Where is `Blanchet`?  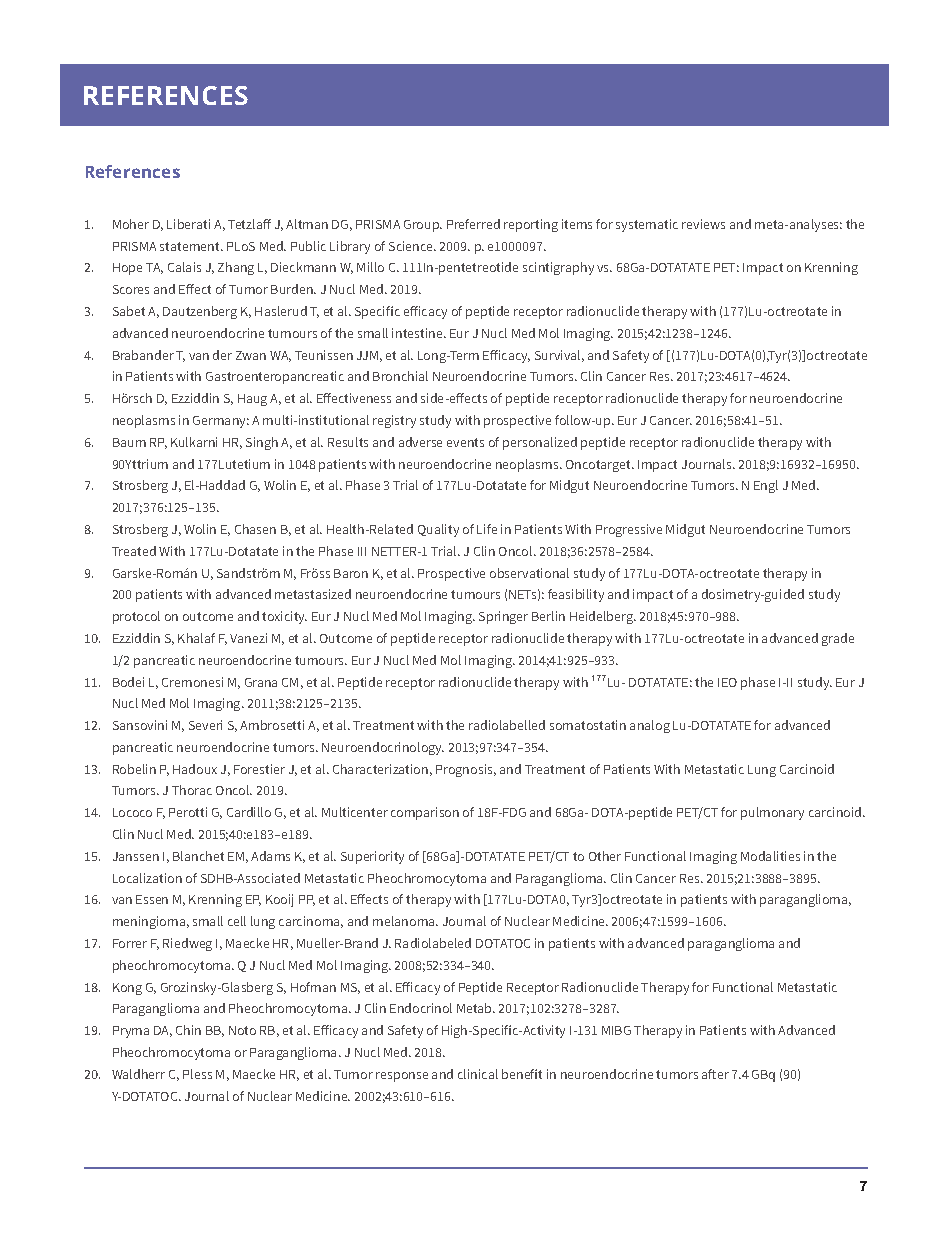 Blanchet is located at coordinates (198, 856).
